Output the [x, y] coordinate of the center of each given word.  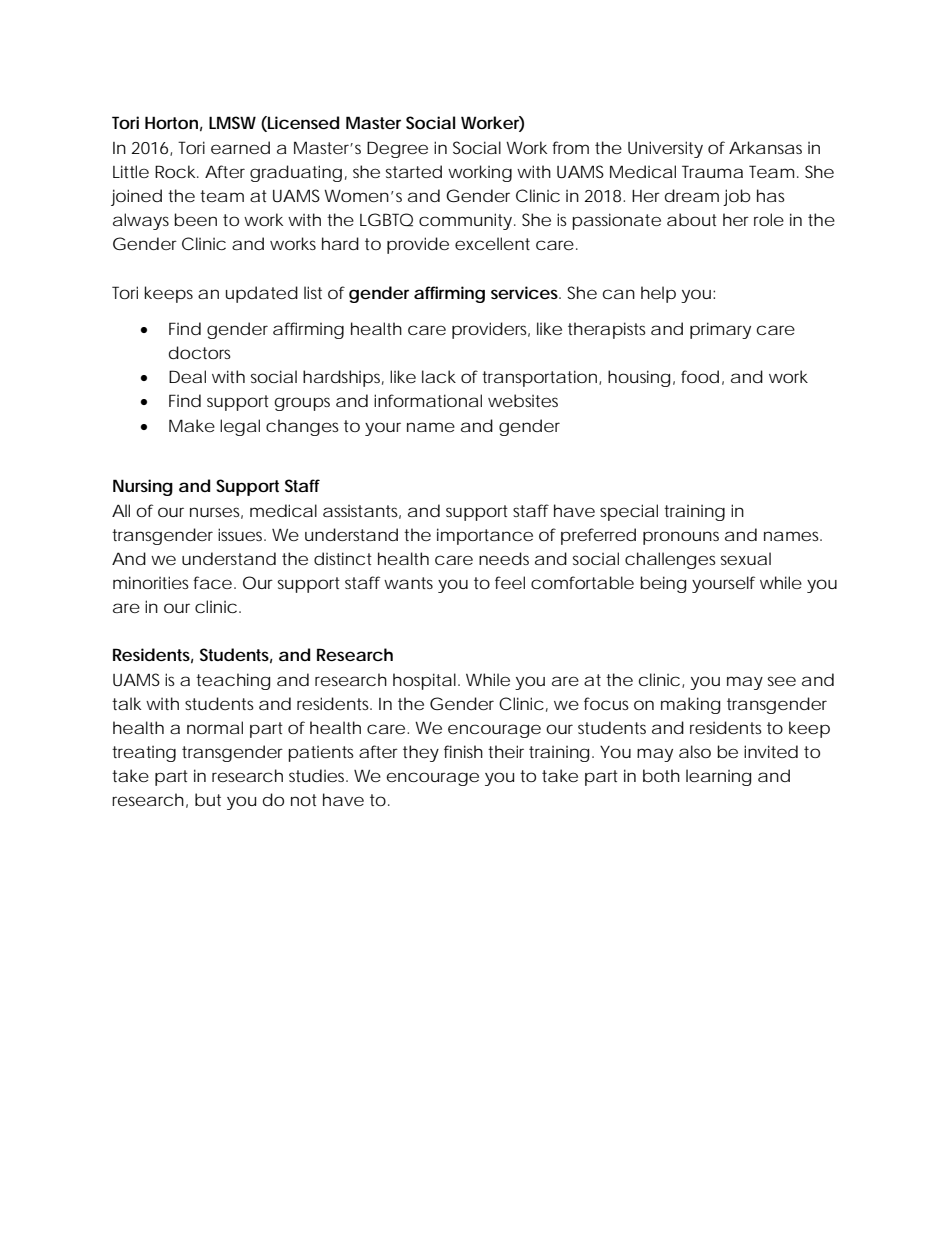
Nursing [143, 487]
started [414, 171]
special [629, 512]
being [663, 584]
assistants [362, 512]
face [212, 582]
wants [408, 583]
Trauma [712, 171]
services [526, 292]
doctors [200, 352]
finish [463, 751]
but [208, 800]
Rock [177, 171]
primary [720, 330]
